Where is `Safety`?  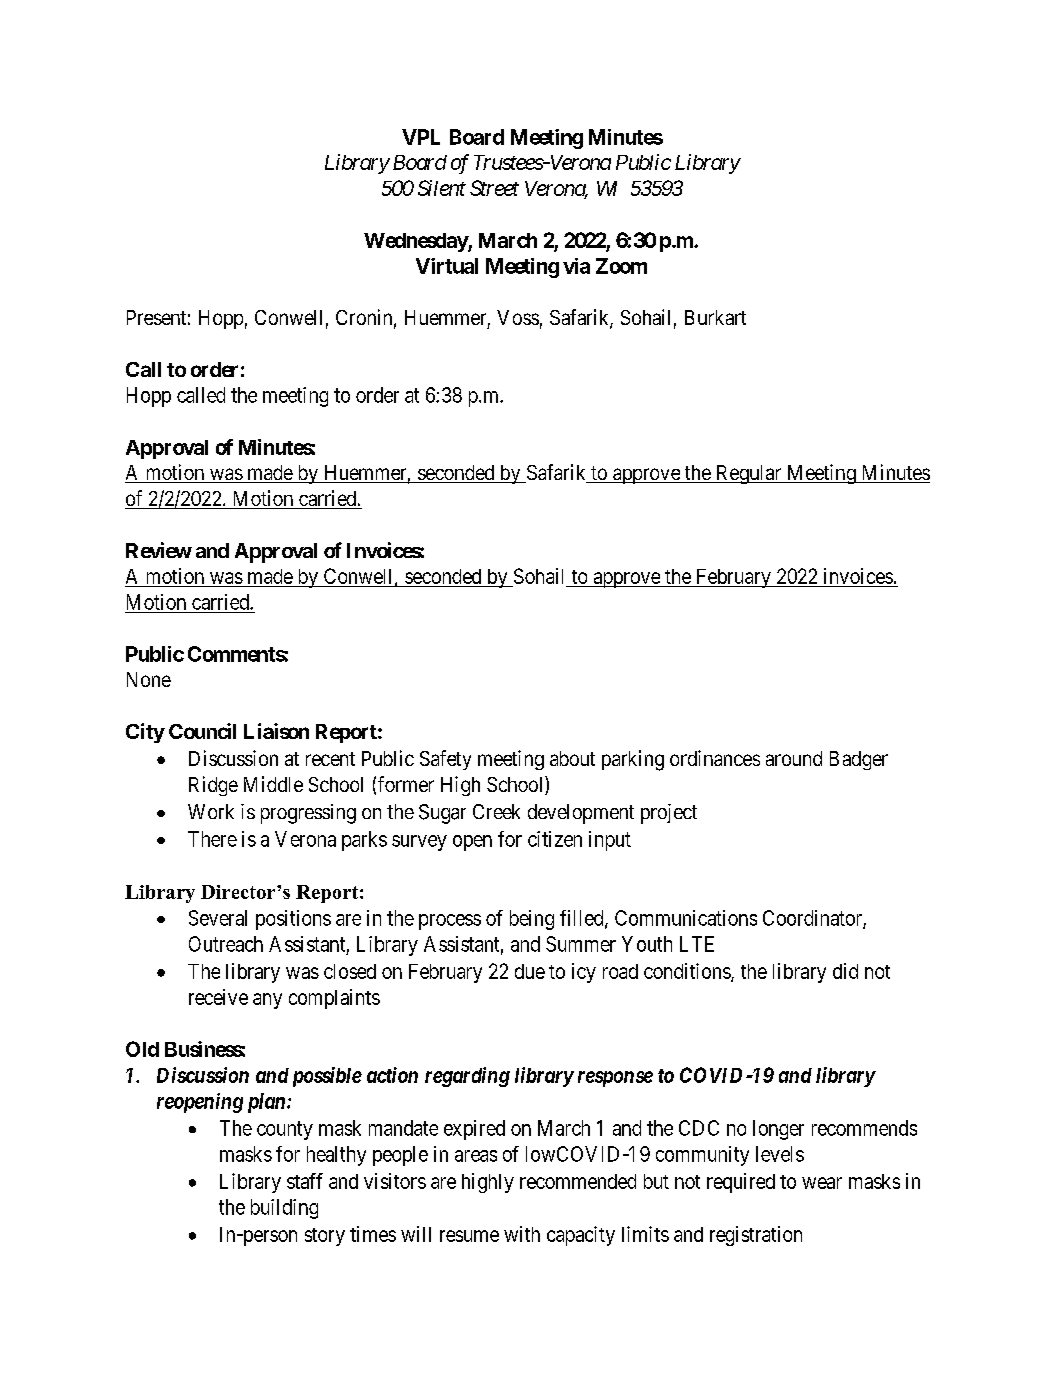
Safety is located at coordinates (445, 760).
